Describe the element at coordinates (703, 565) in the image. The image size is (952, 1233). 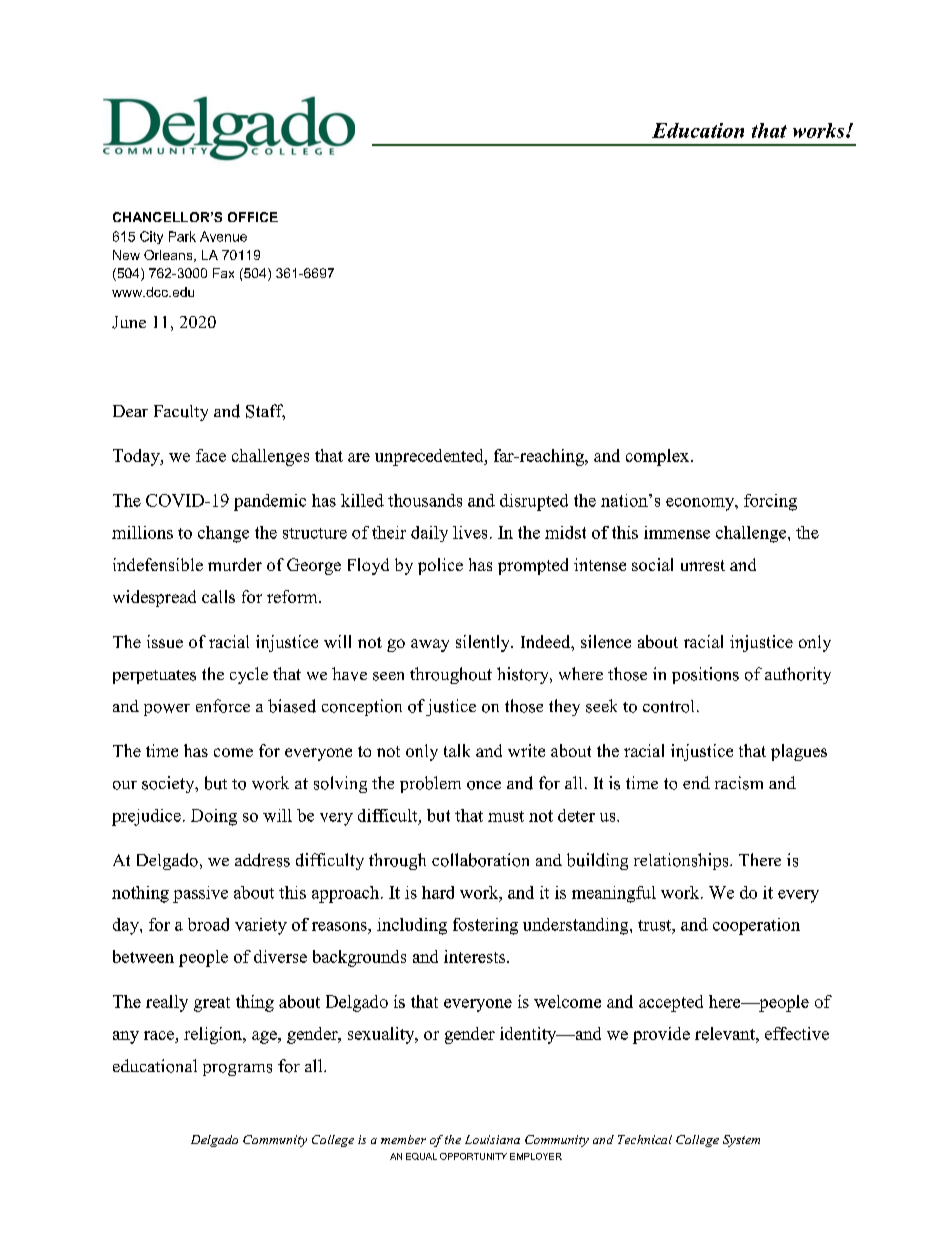
I see `unrest` at that location.
